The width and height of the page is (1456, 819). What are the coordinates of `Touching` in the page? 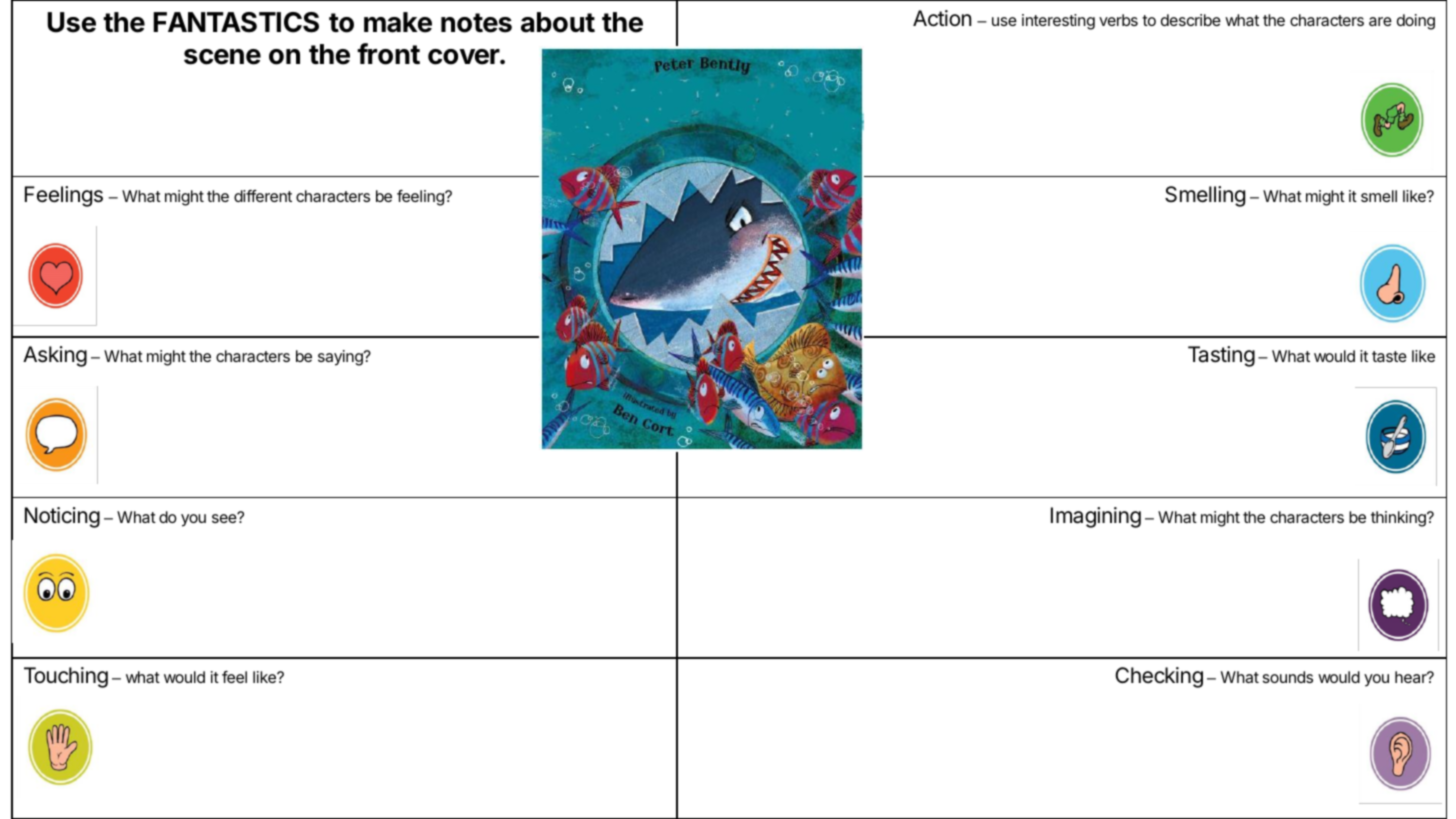 It's located at (66, 677).
